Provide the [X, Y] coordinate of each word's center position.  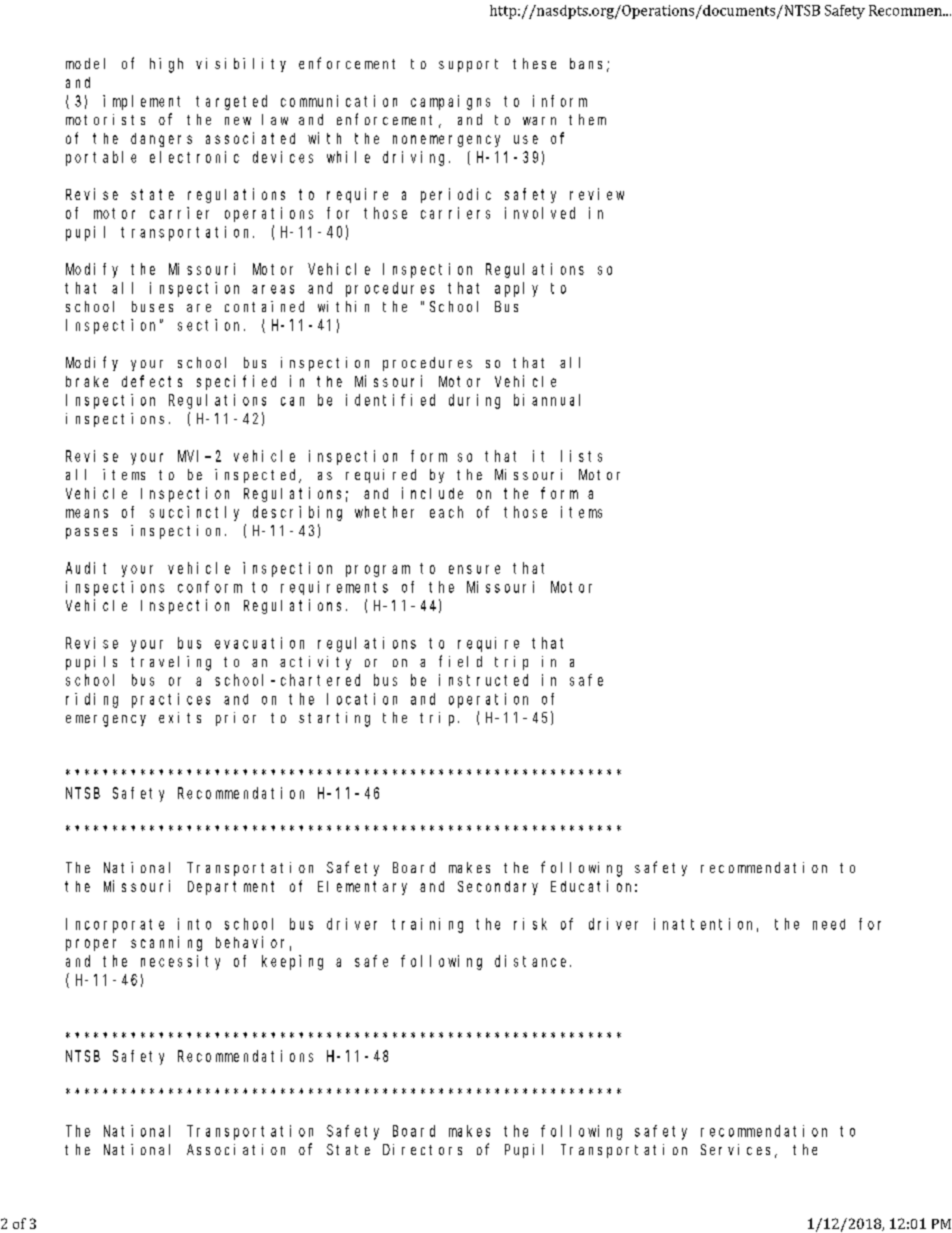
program [378, 571]
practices [171, 700]
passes [91, 533]
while [348, 157]
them [587, 119]
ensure [474, 569]
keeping [292, 962]
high [166, 65]
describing [297, 513]
